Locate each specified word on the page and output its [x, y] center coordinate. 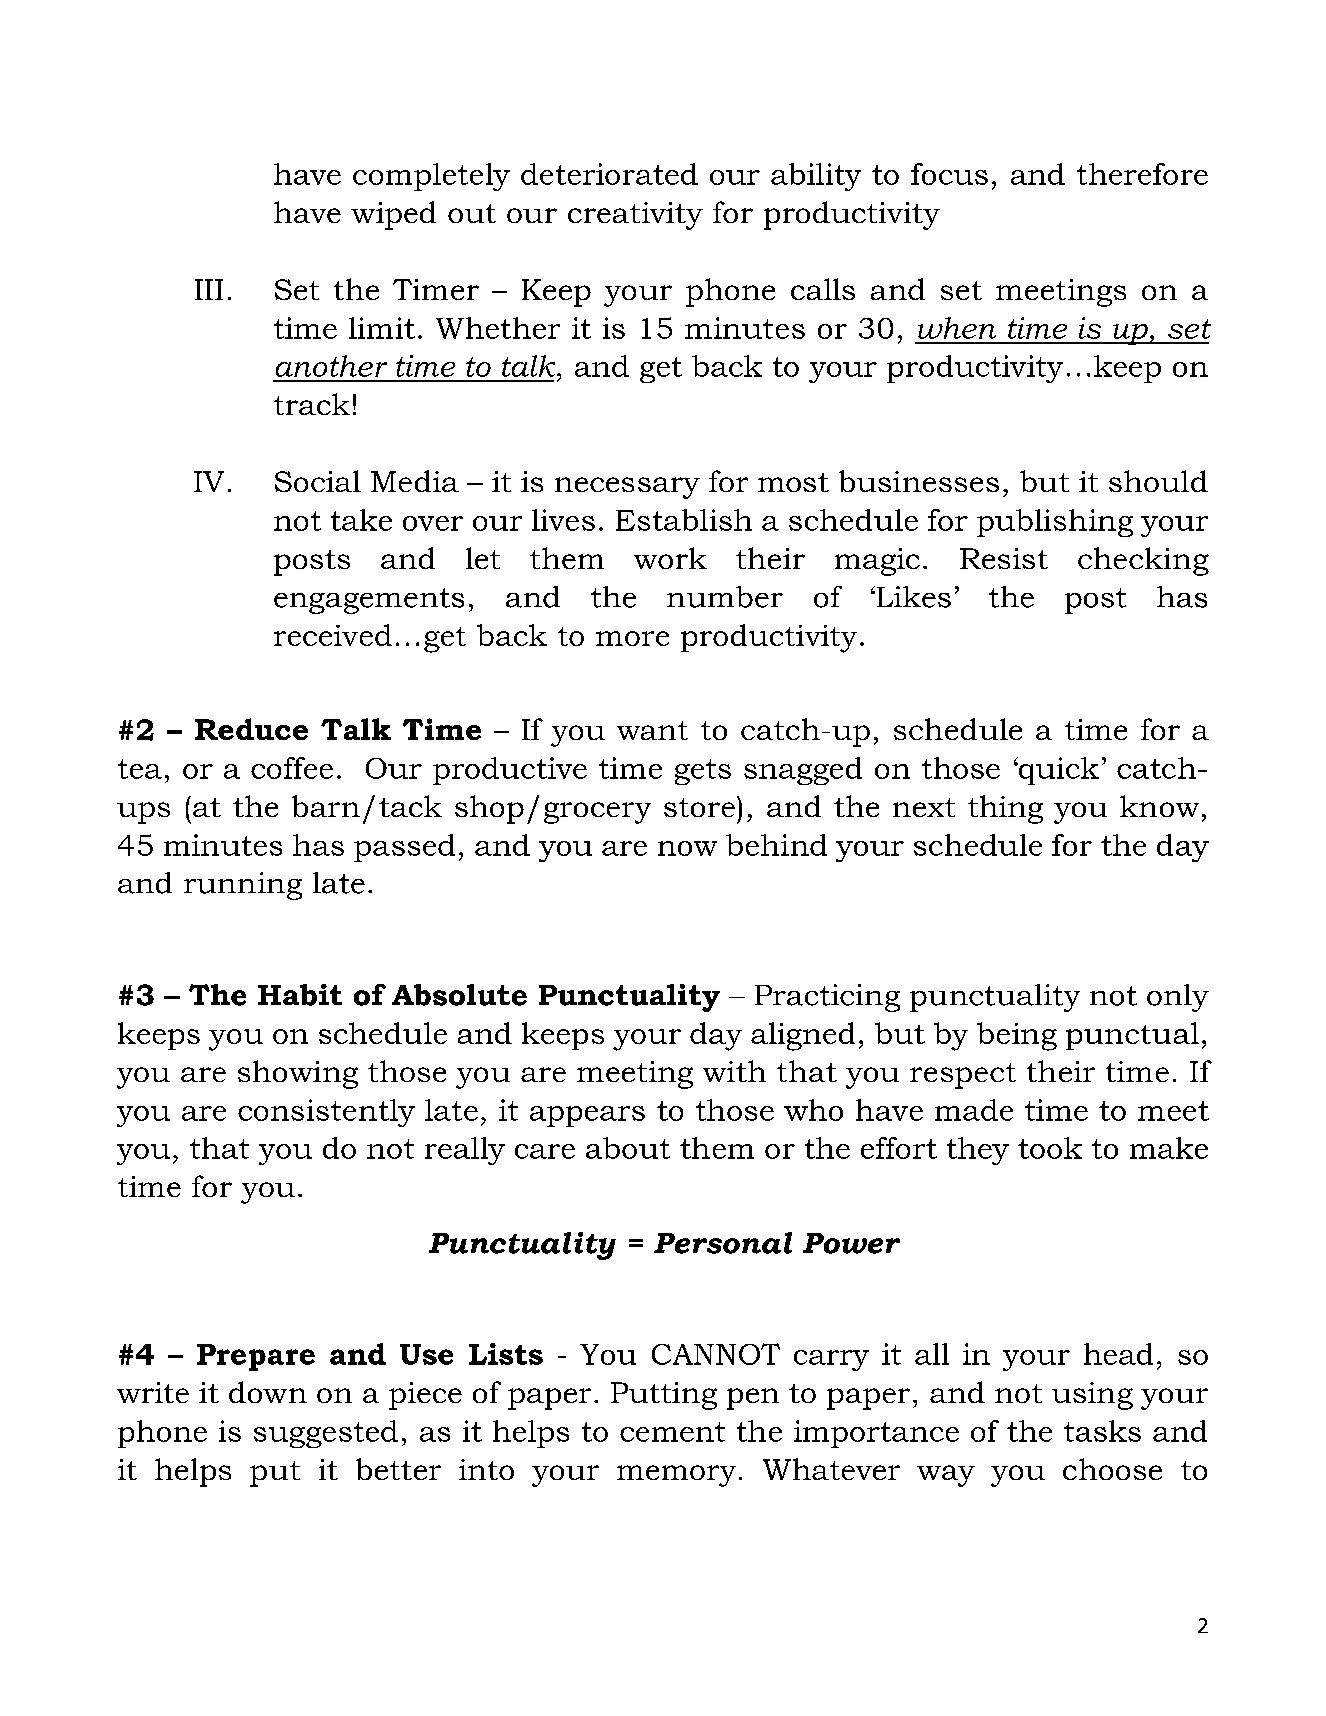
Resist [1004, 558]
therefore [1142, 174]
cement [672, 1432]
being [1017, 1036]
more [632, 638]
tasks [1102, 1431]
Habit [300, 995]
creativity [635, 216]
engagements [369, 601]
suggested [326, 1434]
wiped [393, 215]
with [734, 1071]
